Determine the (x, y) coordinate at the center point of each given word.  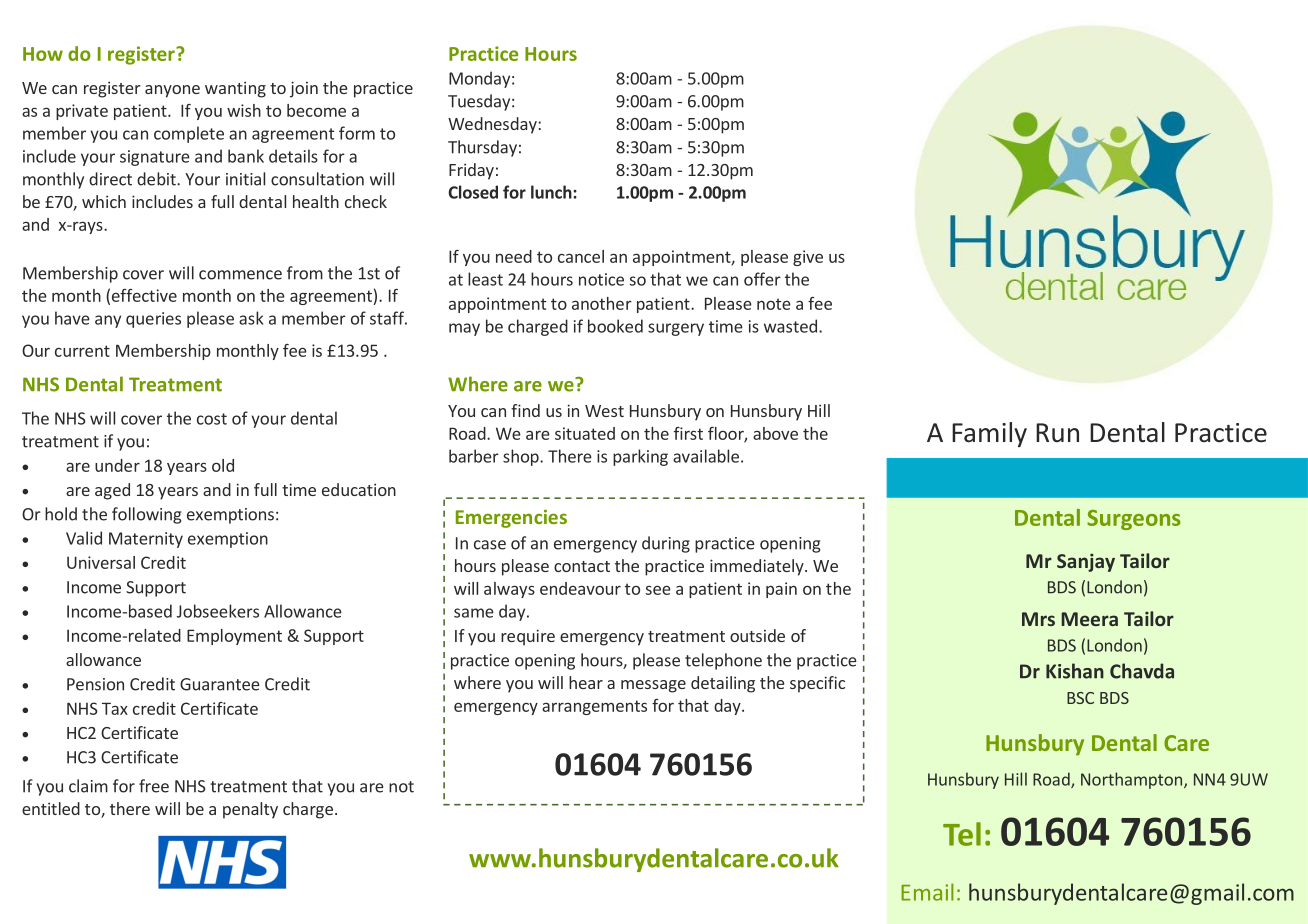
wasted (790, 326)
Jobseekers (218, 611)
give (808, 258)
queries (153, 320)
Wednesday (493, 125)
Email (927, 892)
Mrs (1038, 619)
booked (615, 326)
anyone (172, 91)
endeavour (580, 588)
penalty (250, 810)
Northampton (1131, 780)
